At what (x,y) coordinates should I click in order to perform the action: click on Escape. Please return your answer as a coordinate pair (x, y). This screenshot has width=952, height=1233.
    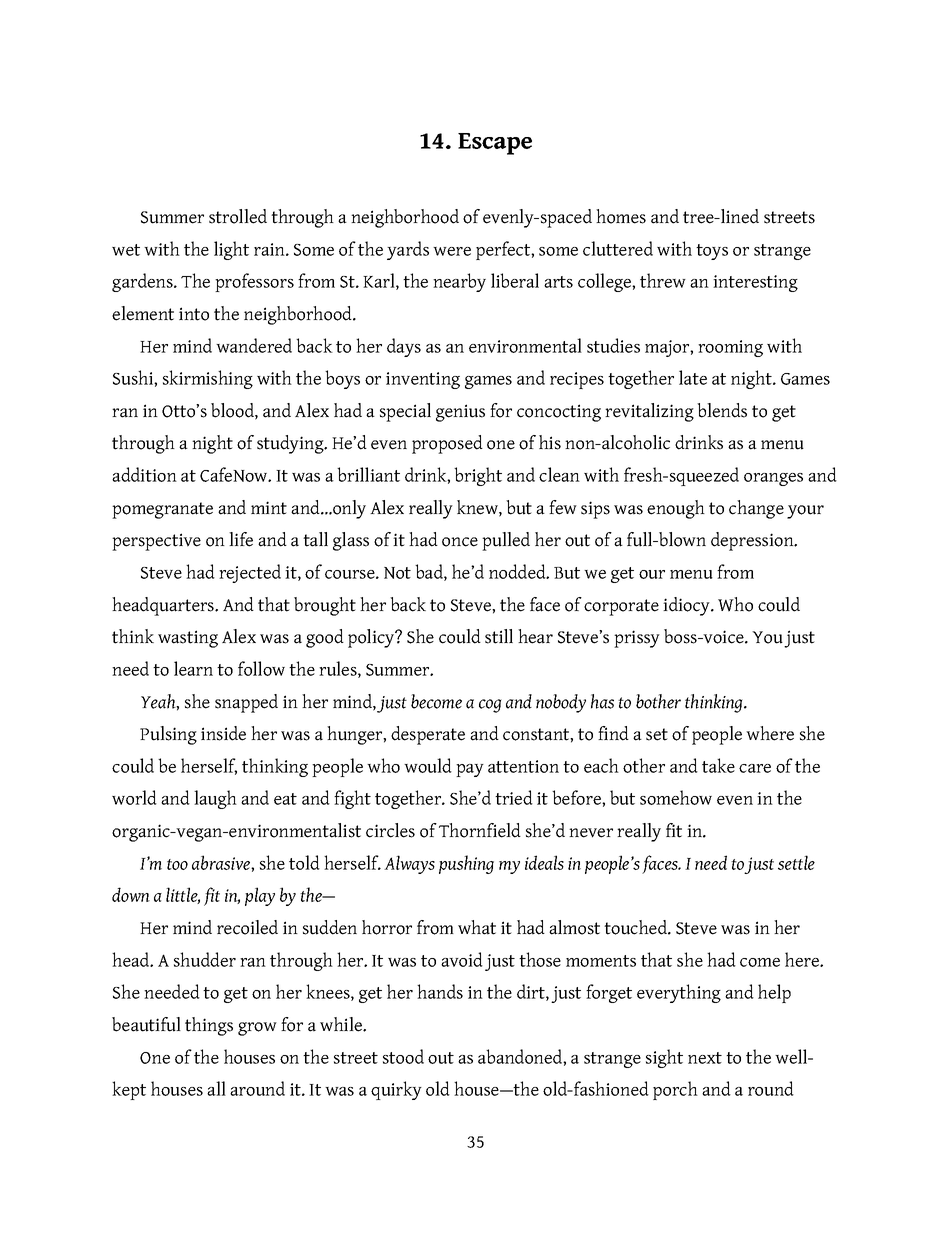
    Looking at the image, I should click on (495, 144).
